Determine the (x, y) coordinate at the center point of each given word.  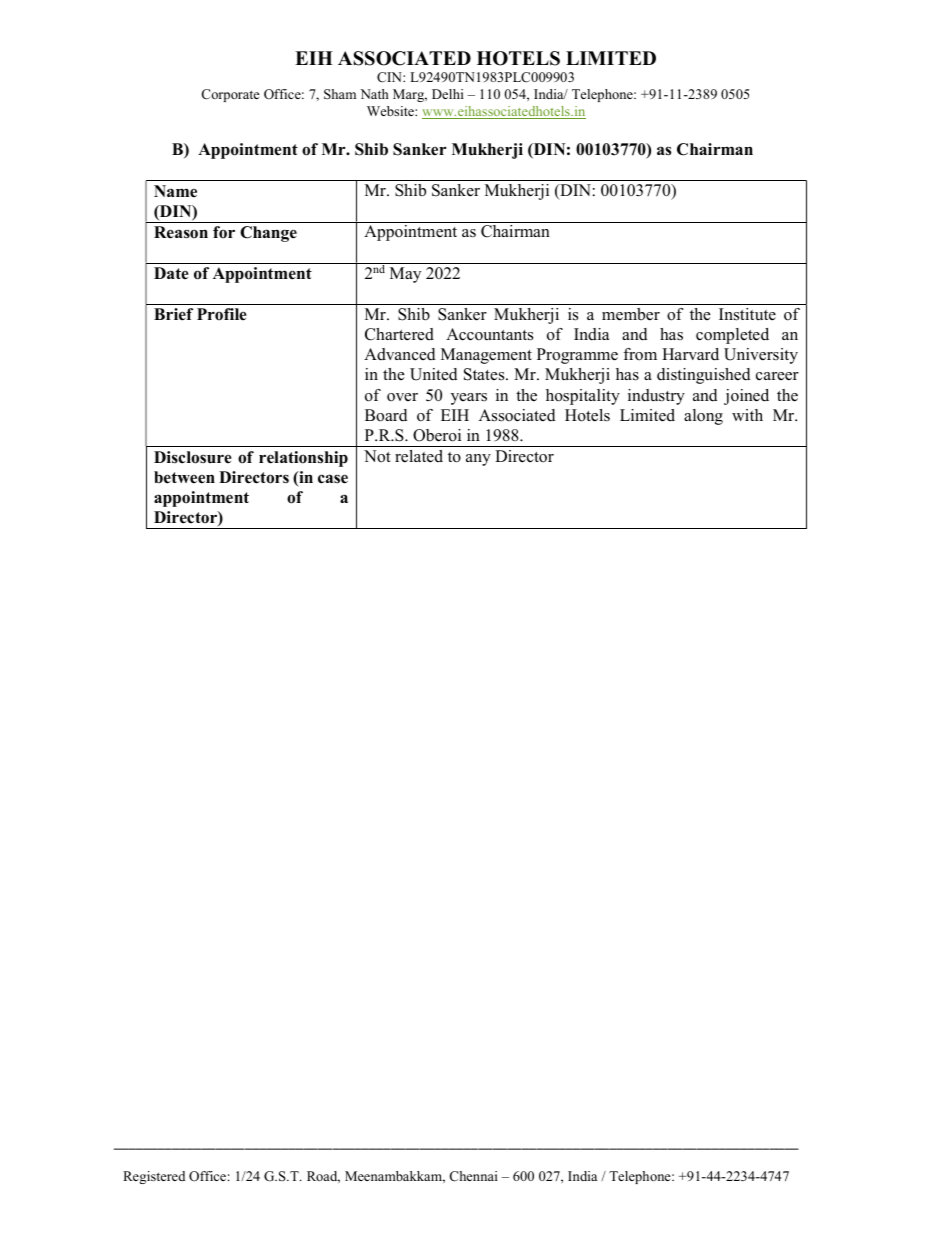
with (747, 415)
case (333, 479)
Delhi (448, 94)
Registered (154, 1177)
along (703, 417)
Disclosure (193, 457)
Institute (747, 314)
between (184, 477)
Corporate (231, 95)
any (478, 460)
